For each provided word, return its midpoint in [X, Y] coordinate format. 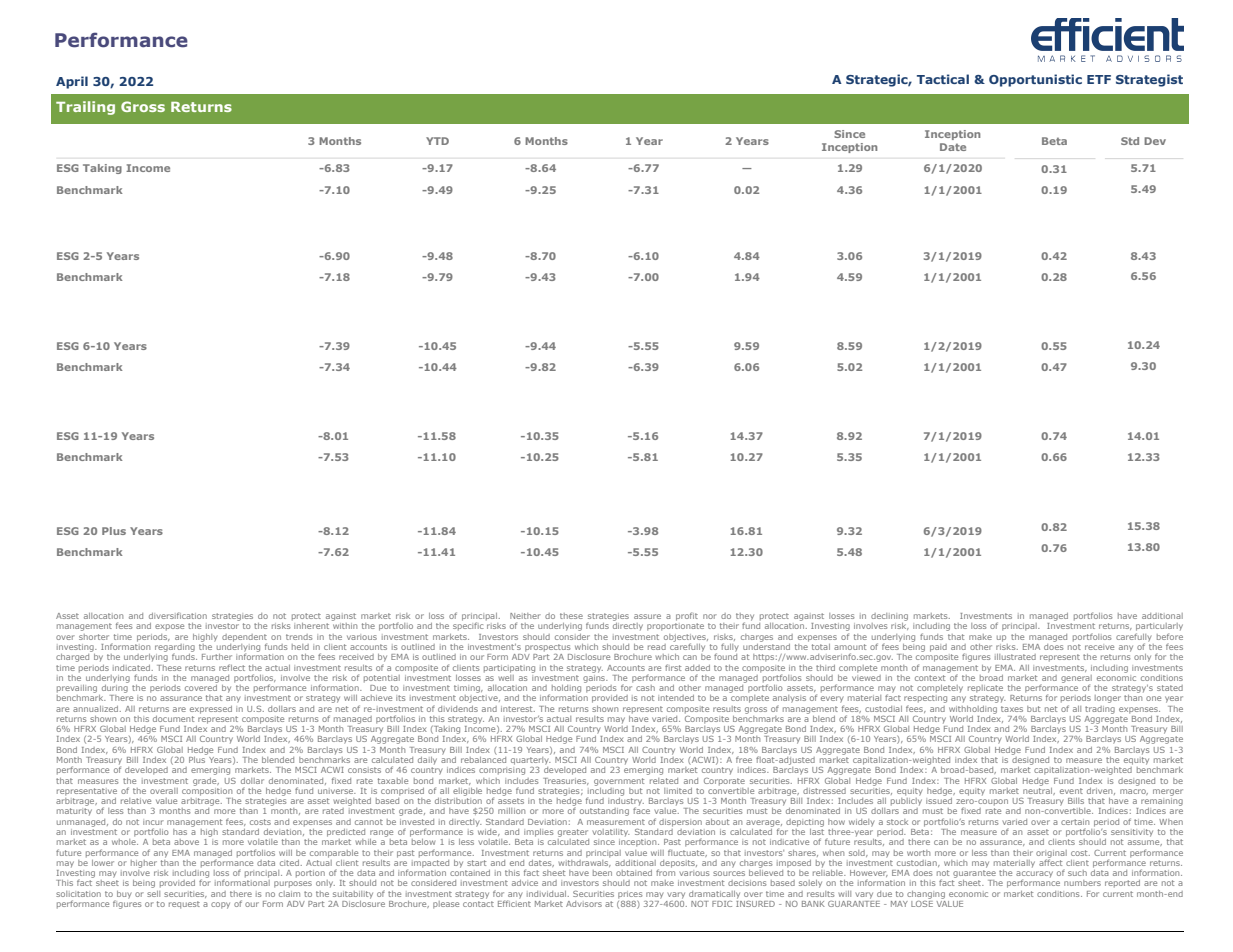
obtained [634, 873]
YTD [437, 141]
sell [153, 894]
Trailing [85, 108]
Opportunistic [1035, 80]
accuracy [1034, 875]
